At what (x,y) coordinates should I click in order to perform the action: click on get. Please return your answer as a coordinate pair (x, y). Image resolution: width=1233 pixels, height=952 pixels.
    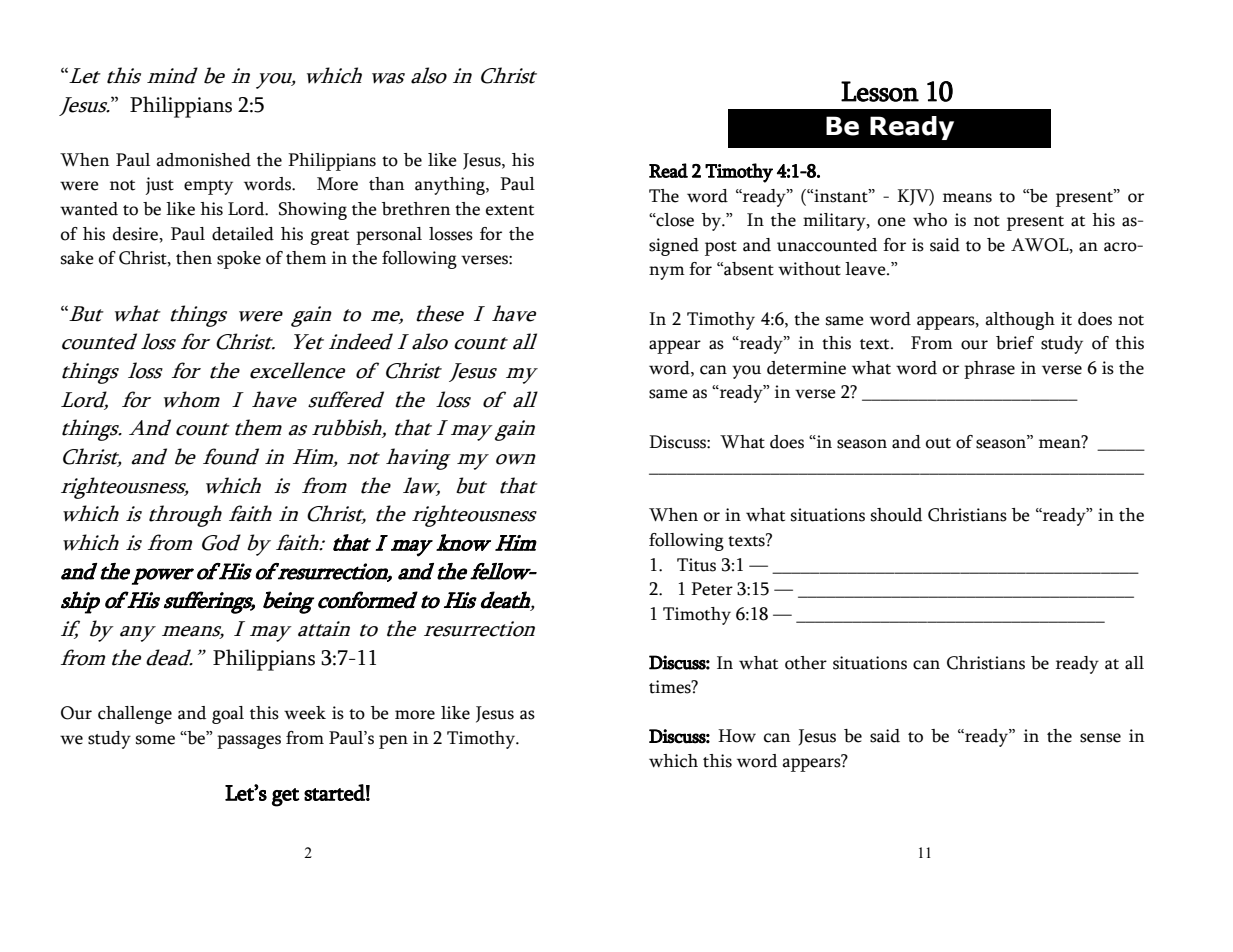
    Looking at the image, I should click on (286, 797).
